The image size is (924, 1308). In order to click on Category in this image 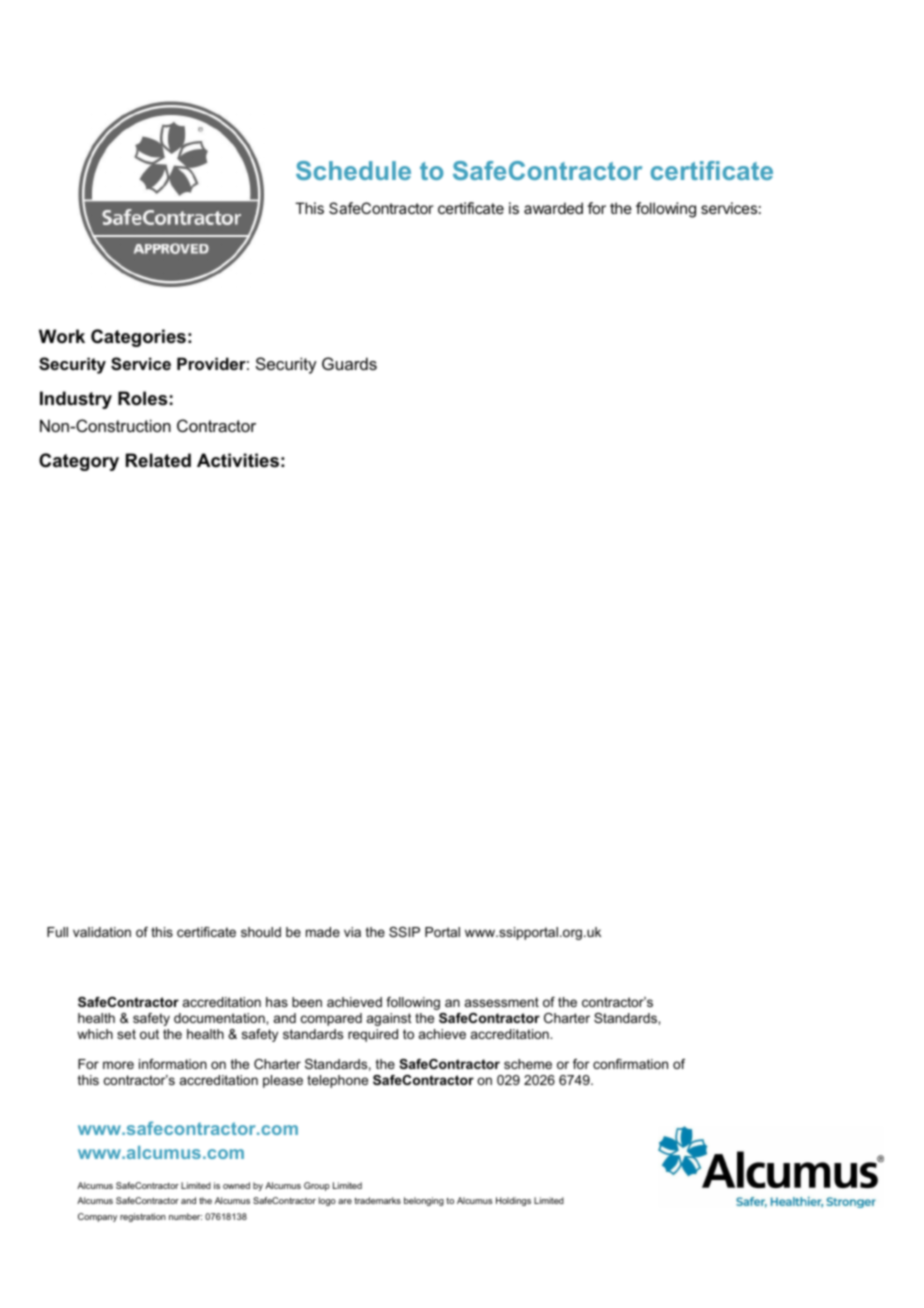, I will do `click(79, 462)`.
